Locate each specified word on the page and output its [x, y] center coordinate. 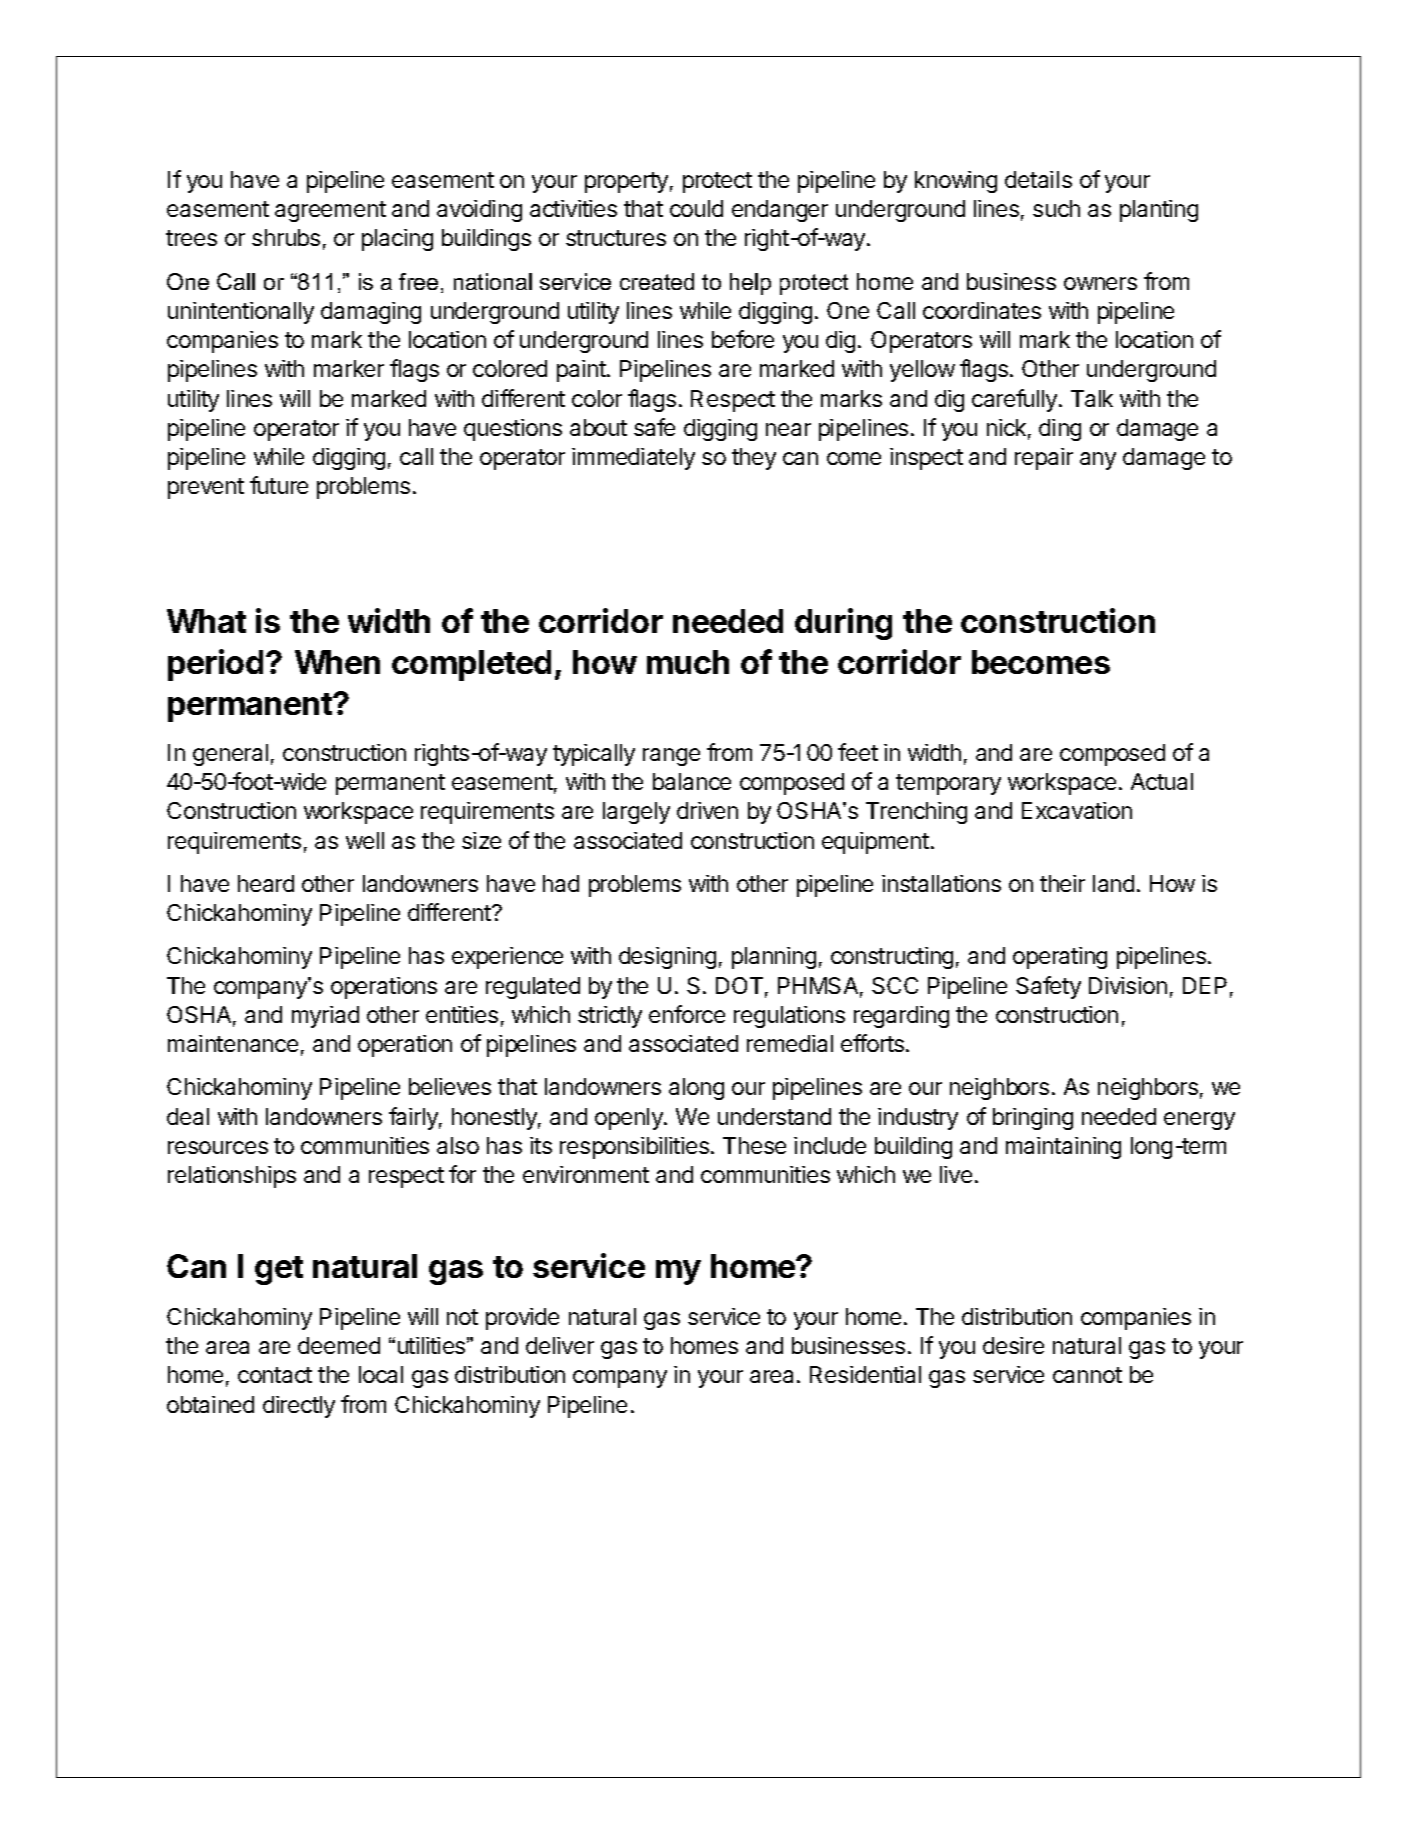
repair [1044, 459]
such [1056, 208]
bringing [1033, 1119]
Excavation [1077, 810]
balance [692, 781]
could [696, 208]
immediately [633, 459]
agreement [330, 211]
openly [630, 1119]
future [279, 485]
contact [275, 1375]
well [365, 840]
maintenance [233, 1043]
